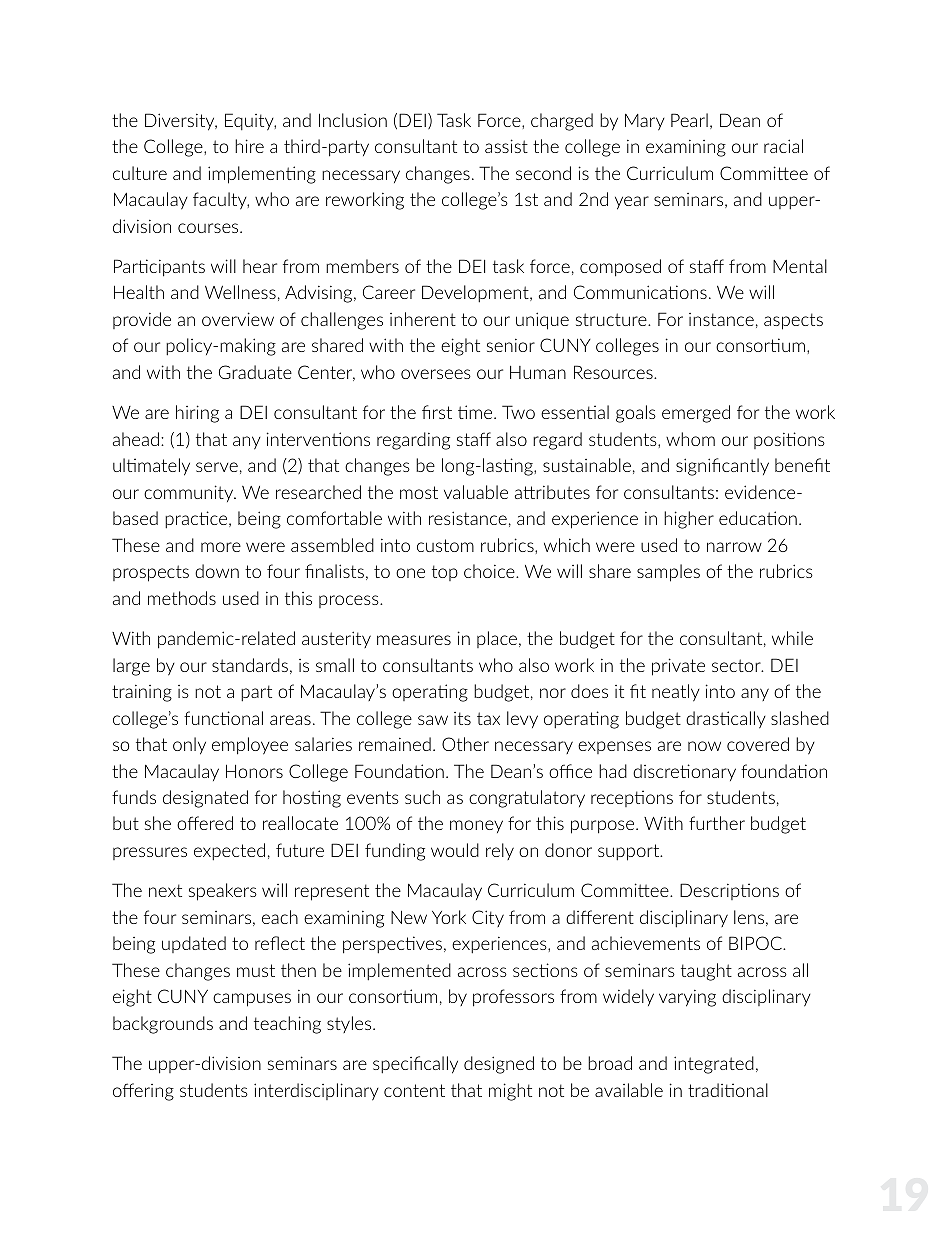 The width and height of the screenshot is (952, 1233). Describe the element at coordinates (205, 823) in the screenshot. I see `offered` at that location.
